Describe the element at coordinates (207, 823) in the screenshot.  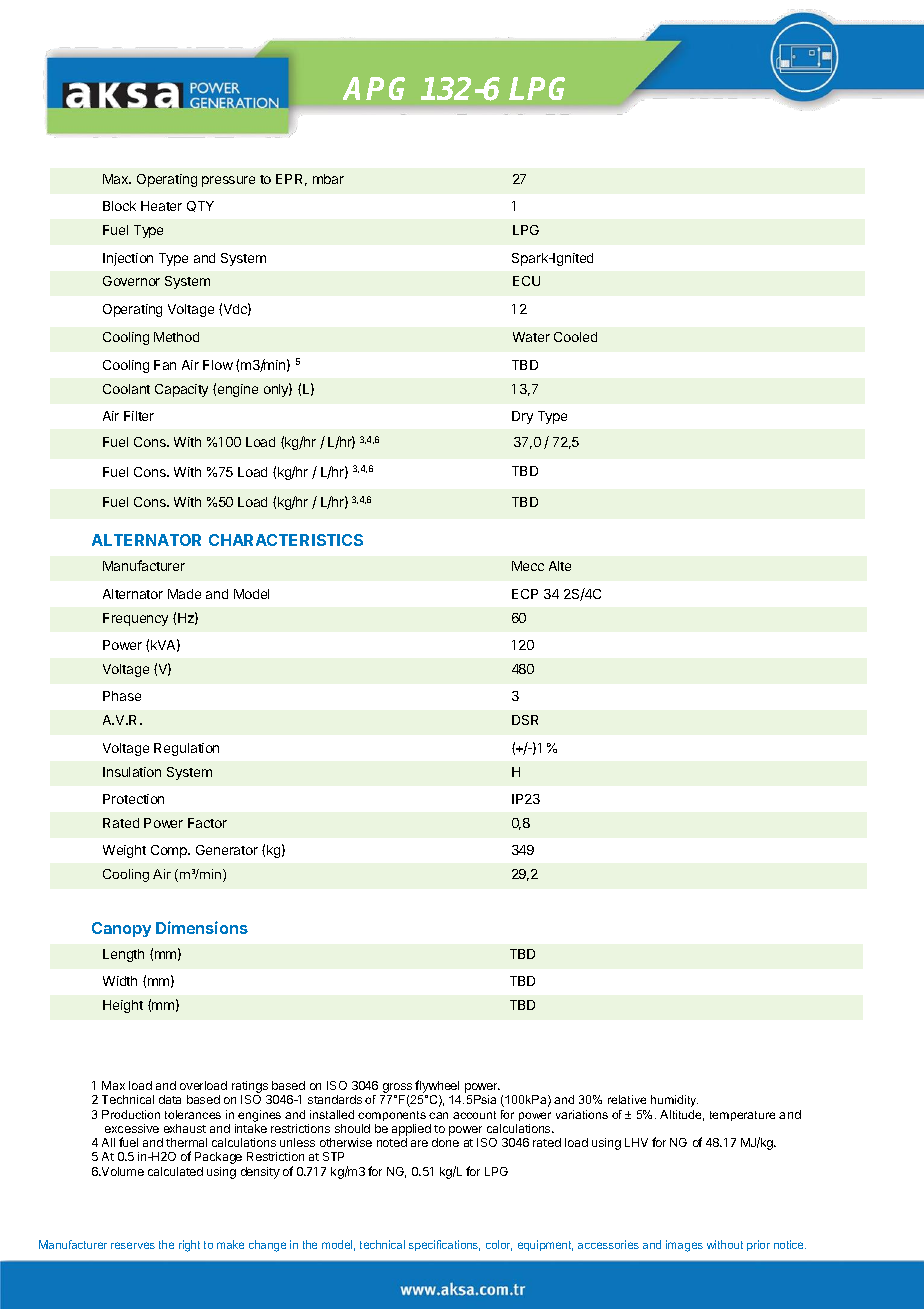
I see `Factor` at that location.
